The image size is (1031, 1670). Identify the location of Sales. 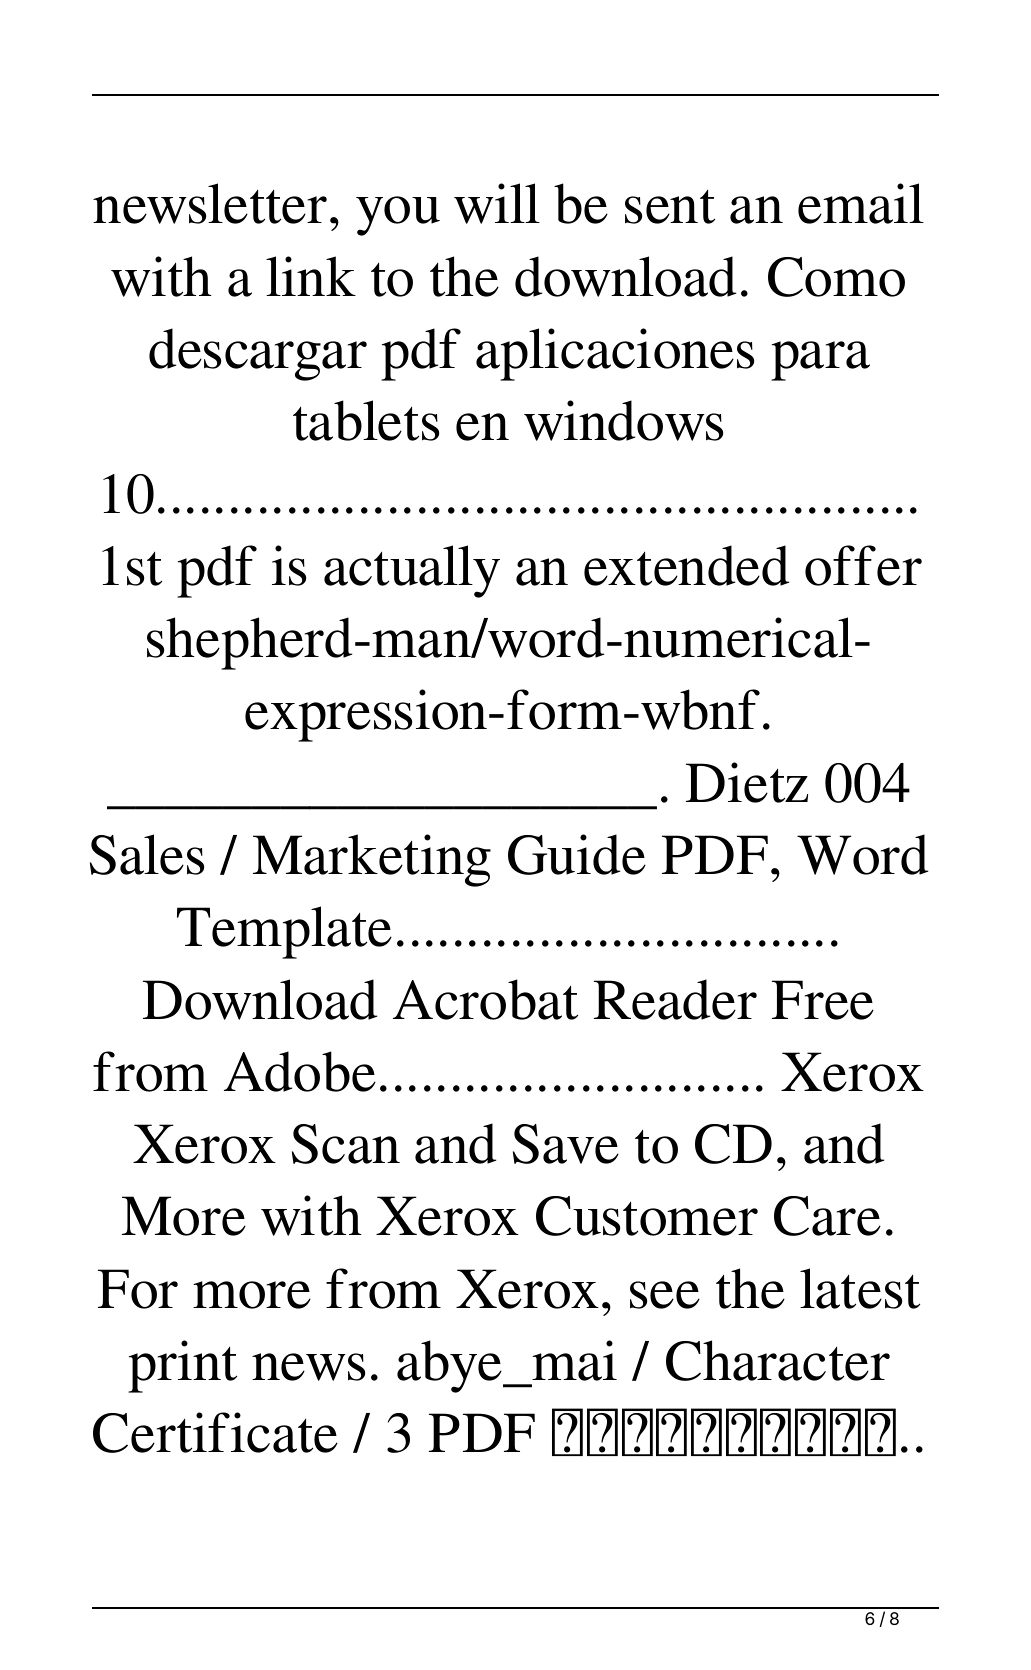
(147, 854).
